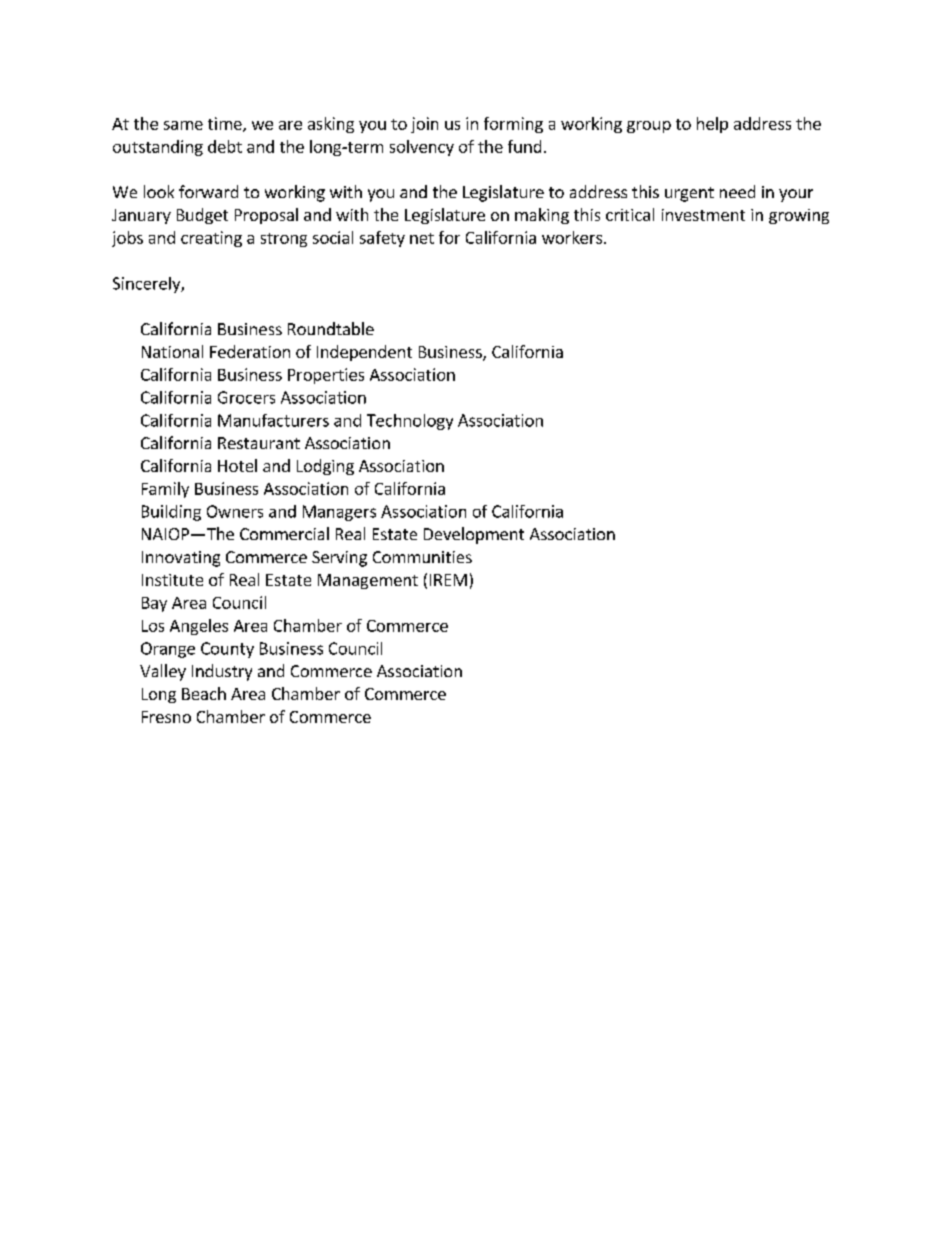 The image size is (952, 1233). What do you see at coordinates (422, 148) in the page?
I see `solvency` at bounding box center [422, 148].
